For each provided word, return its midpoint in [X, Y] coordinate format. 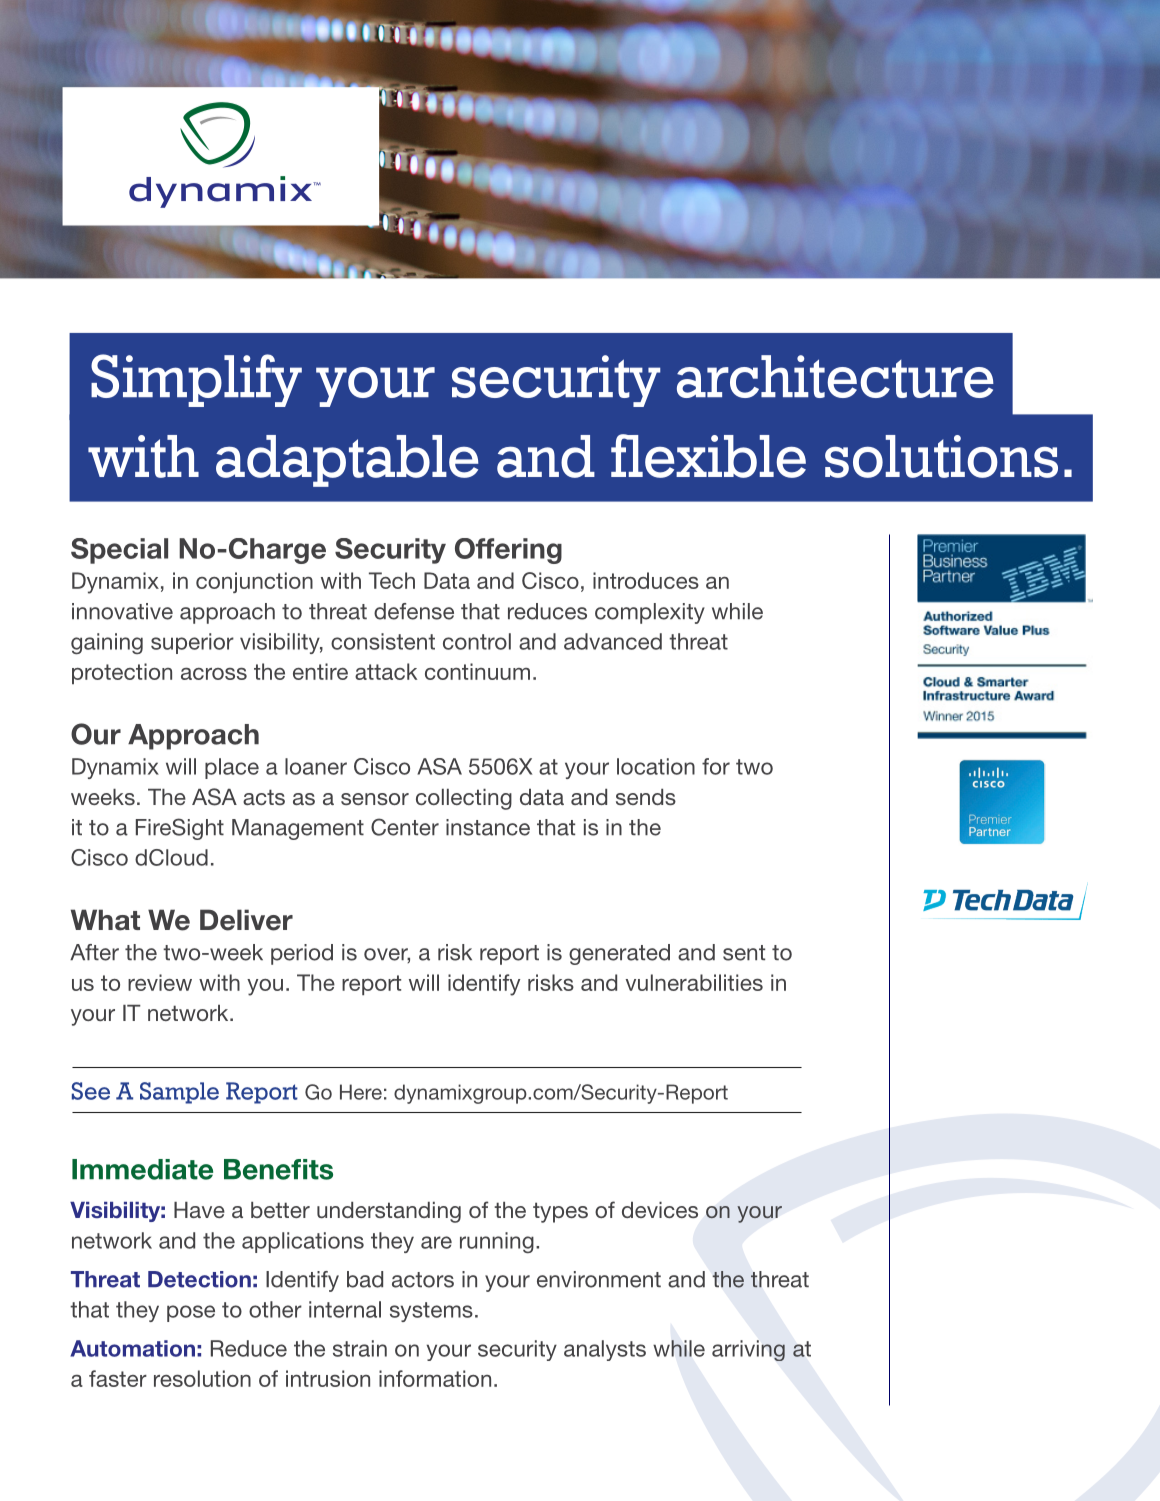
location [656, 766]
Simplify [196, 380]
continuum [477, 671]
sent [744, 953]
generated [619, 954]
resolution [202, 1378]
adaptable [347, 461]
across [214, 673]
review [160, 982]
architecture [835, 376]
